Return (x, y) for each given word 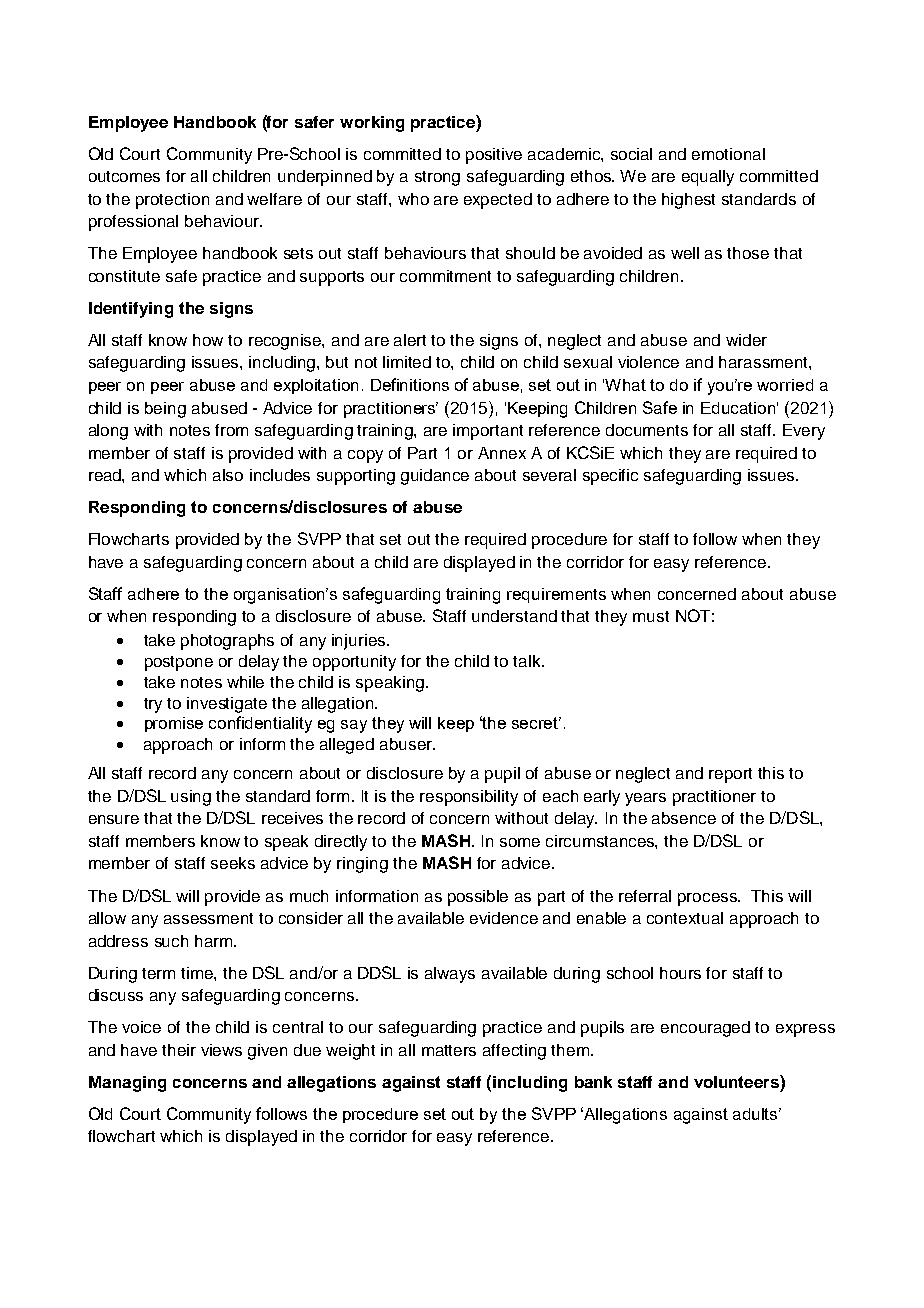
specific (610, 477)
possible (478, 898)
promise (174, 724)
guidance (435, 477)
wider (746, 340)
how (208, 340)
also (228, 475)
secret (536, 723)
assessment (208, 918)
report (730, 775)
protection (172, 201)
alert (410, 340)
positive (494, 156)
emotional (728, 154)
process (709, 899)
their (179, 1050)
